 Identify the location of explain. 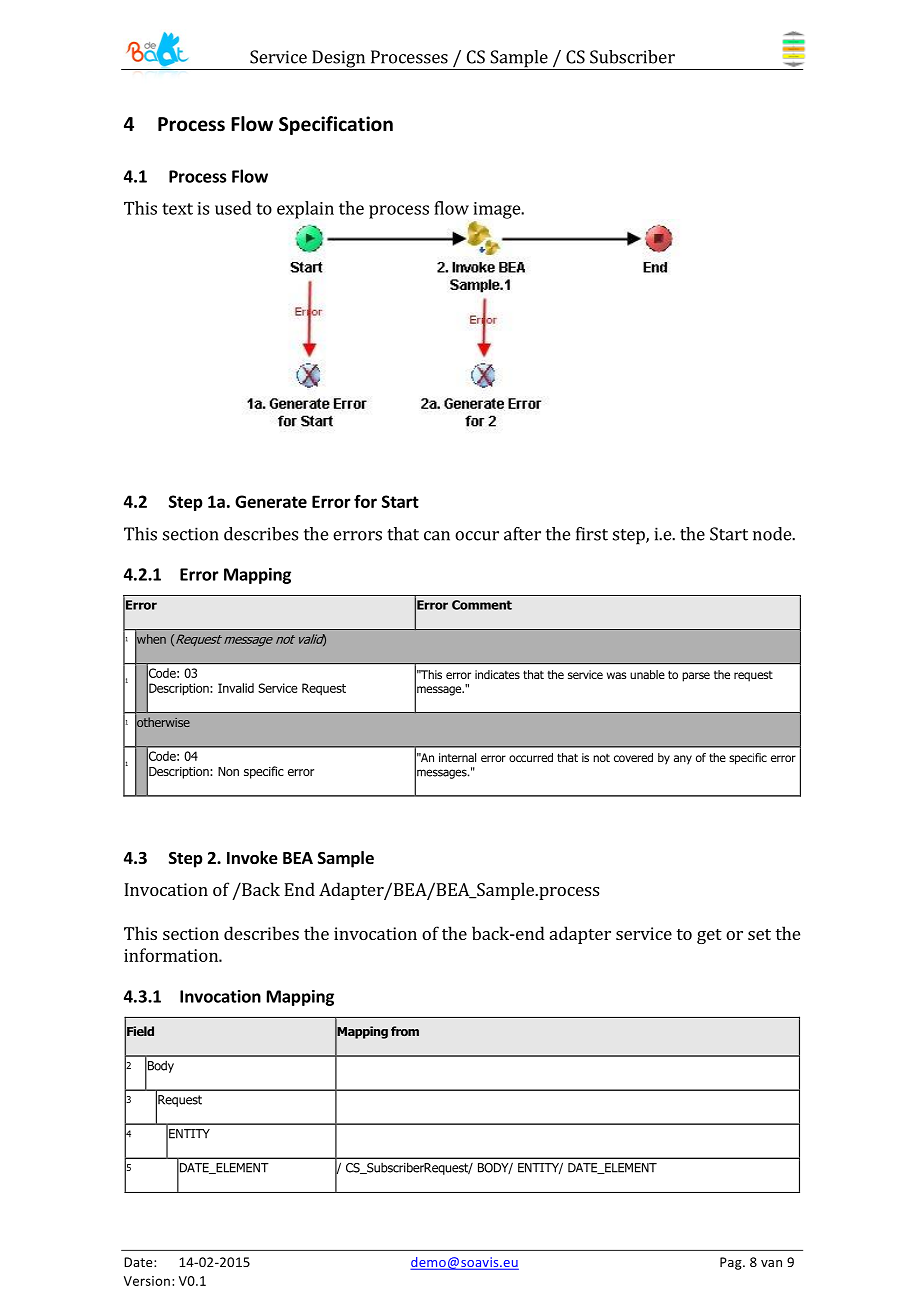
(305, 210).
